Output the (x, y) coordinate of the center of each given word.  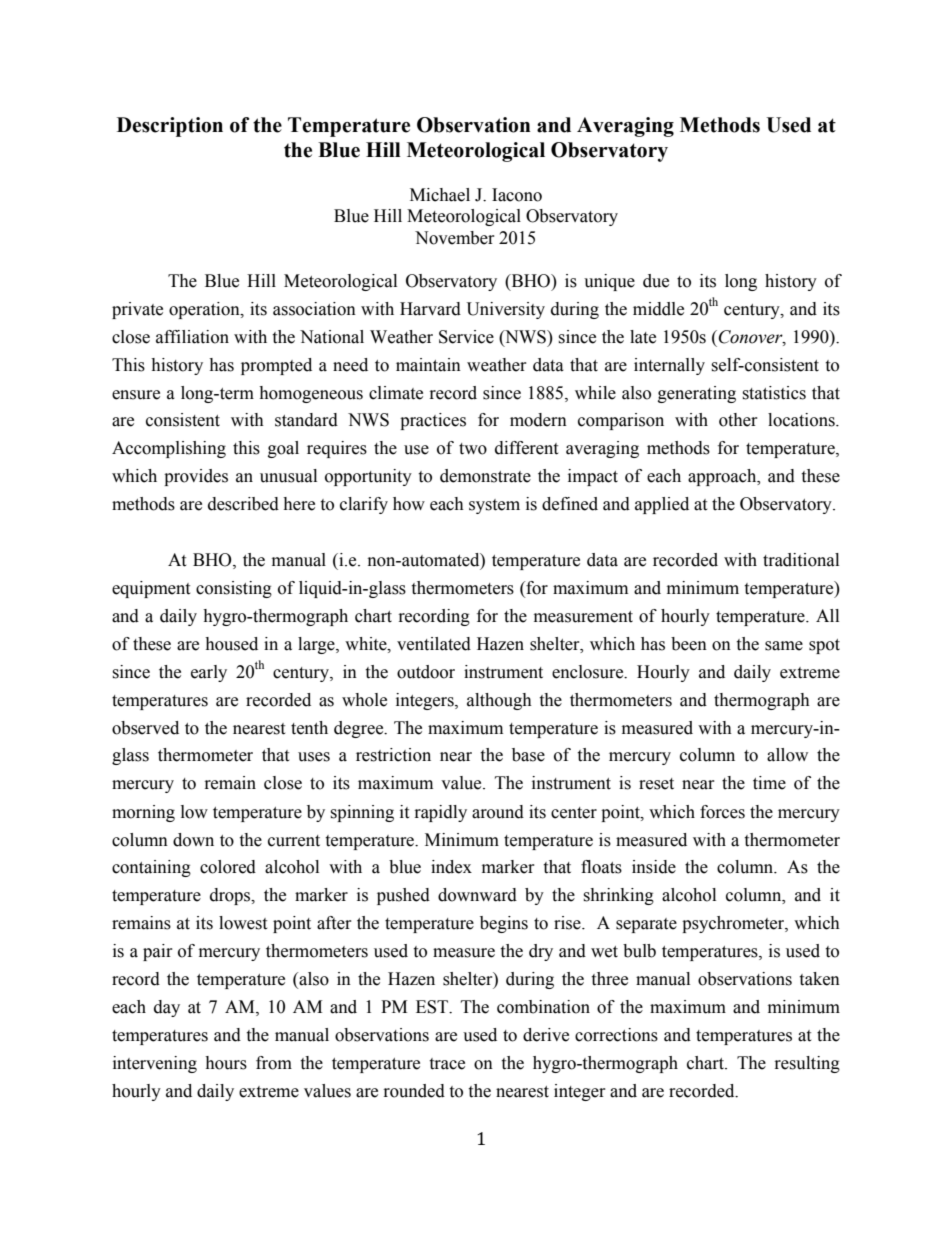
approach (723, 477)
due (656, 281)
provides (196, 477)
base (528, 755)
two (473, 449)
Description (170, 127)
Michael (440, 195)
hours (226, 1063)
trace (447, 1064)
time (769, 783)
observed (145, 728)
